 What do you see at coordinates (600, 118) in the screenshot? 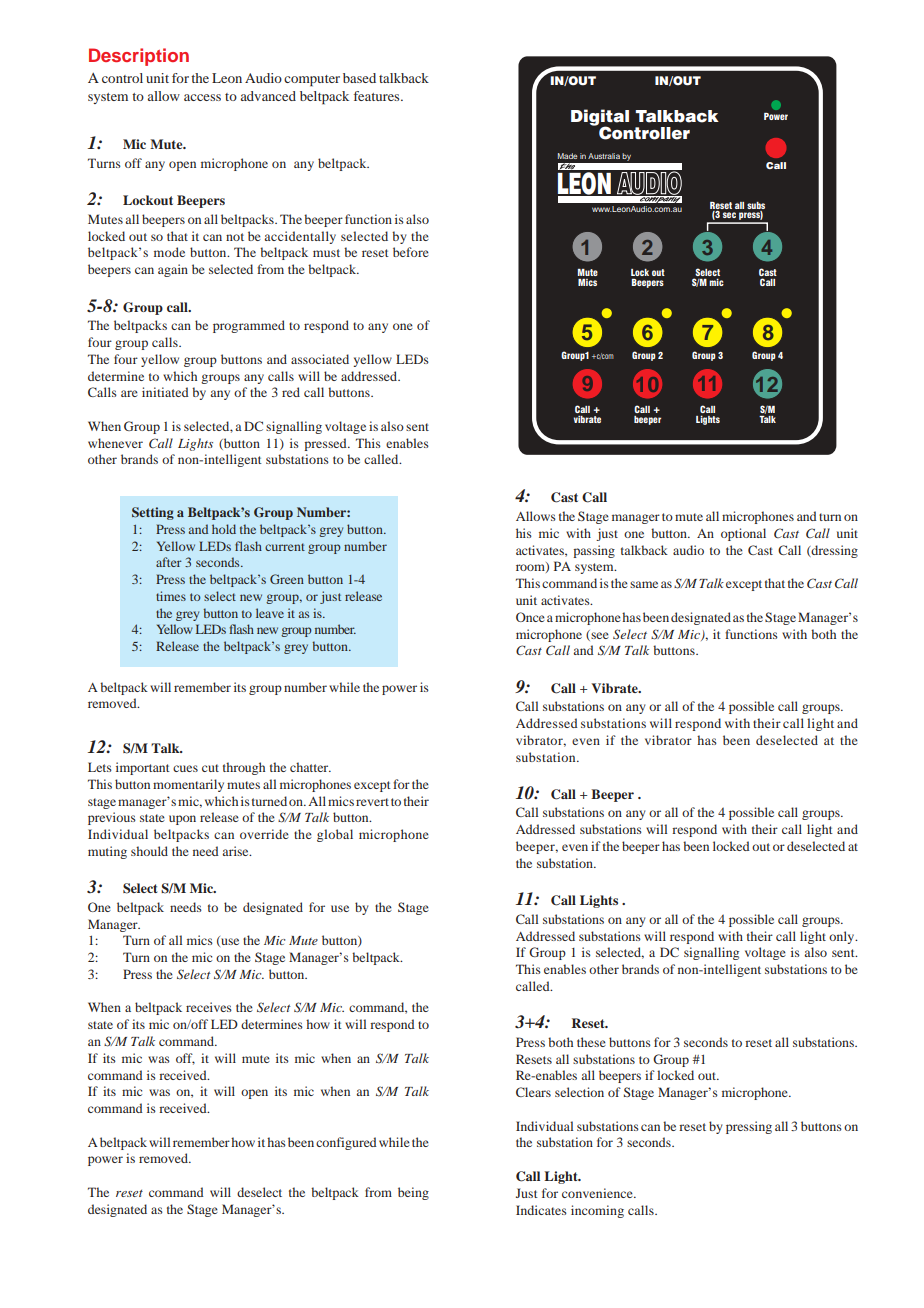
I see `Digital` at bounding box center [600, 118].
